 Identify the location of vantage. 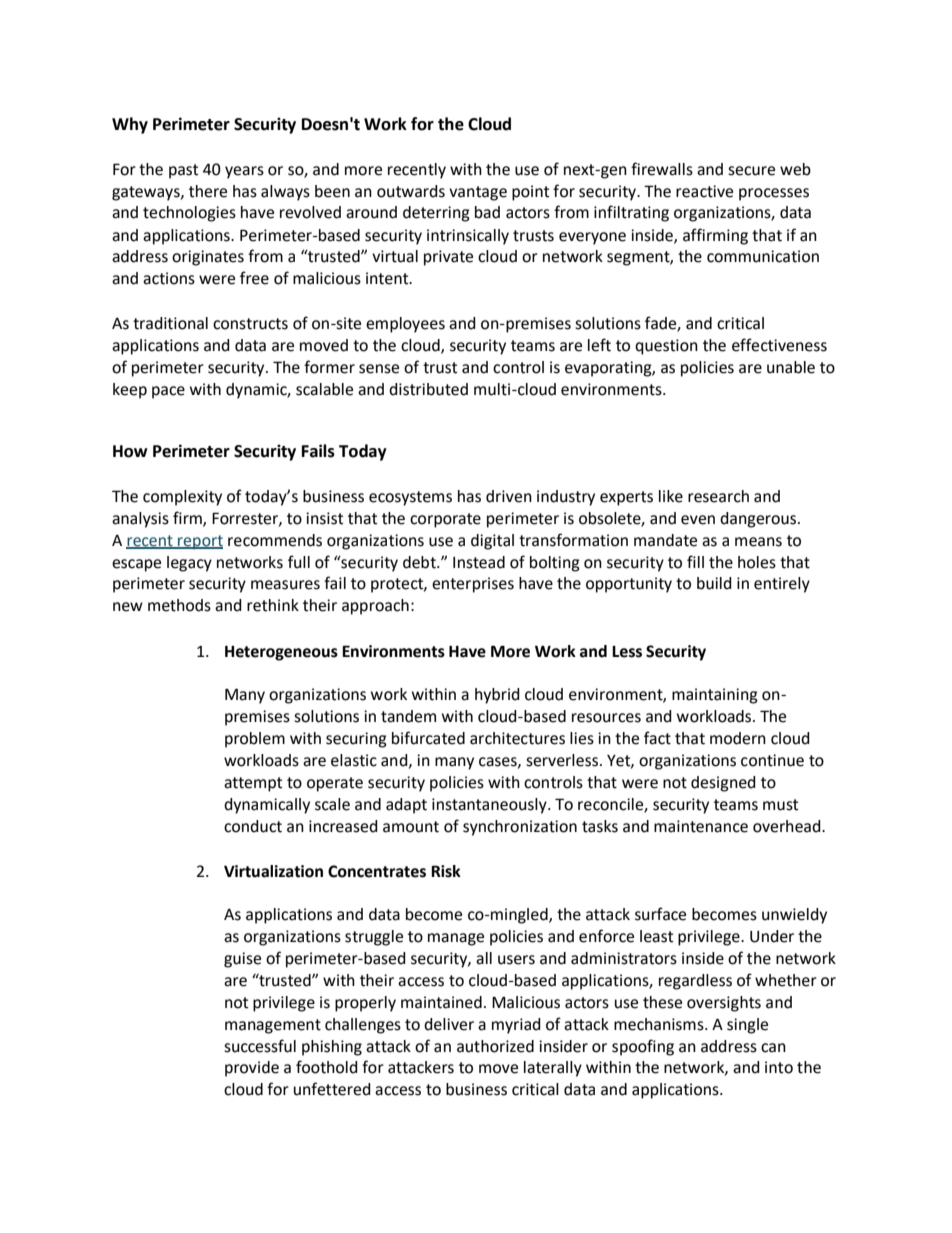
(478, 193).
